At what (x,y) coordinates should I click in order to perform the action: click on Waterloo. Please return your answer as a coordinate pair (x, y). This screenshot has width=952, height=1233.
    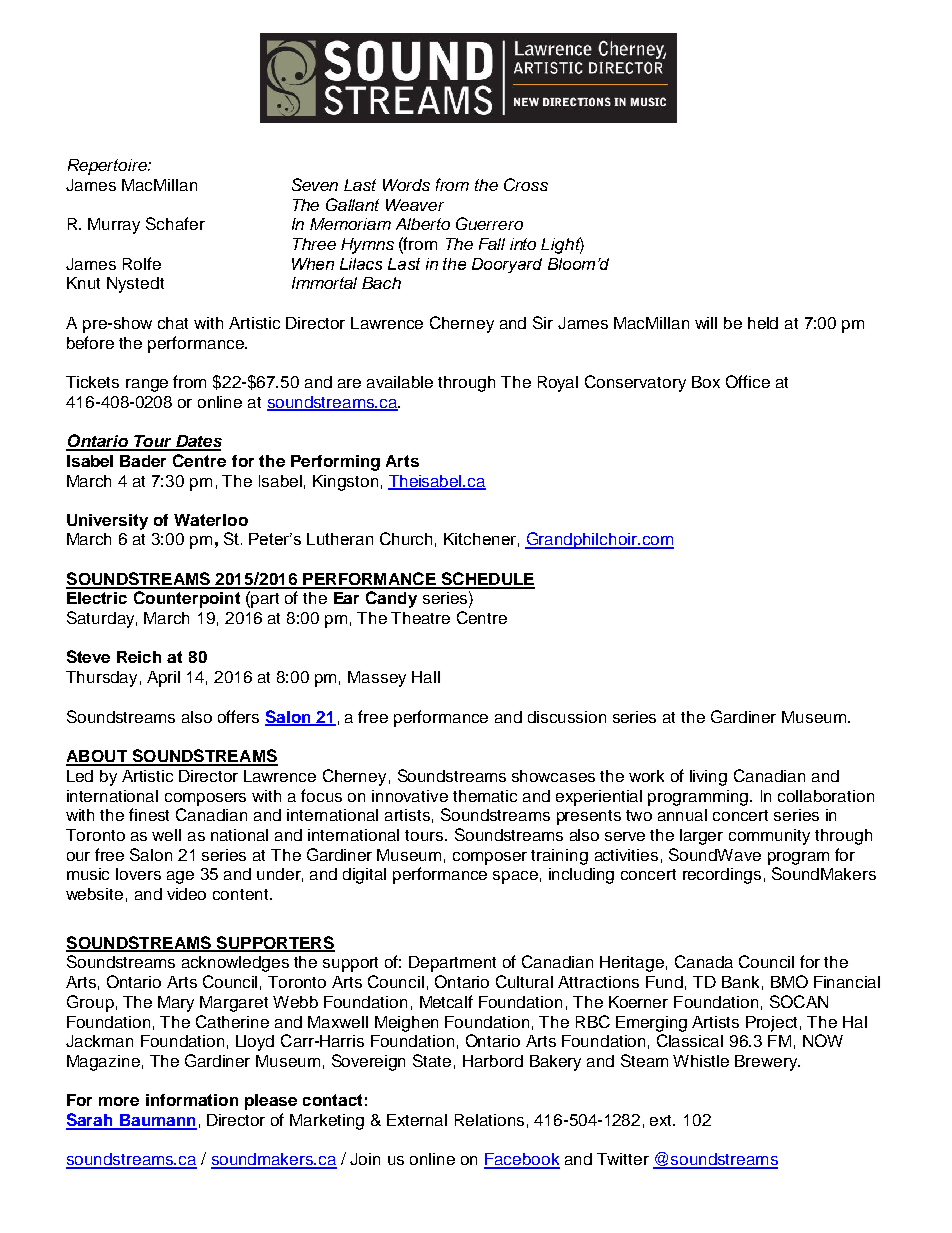
    Looking at the image, I should click on (211, 520).
